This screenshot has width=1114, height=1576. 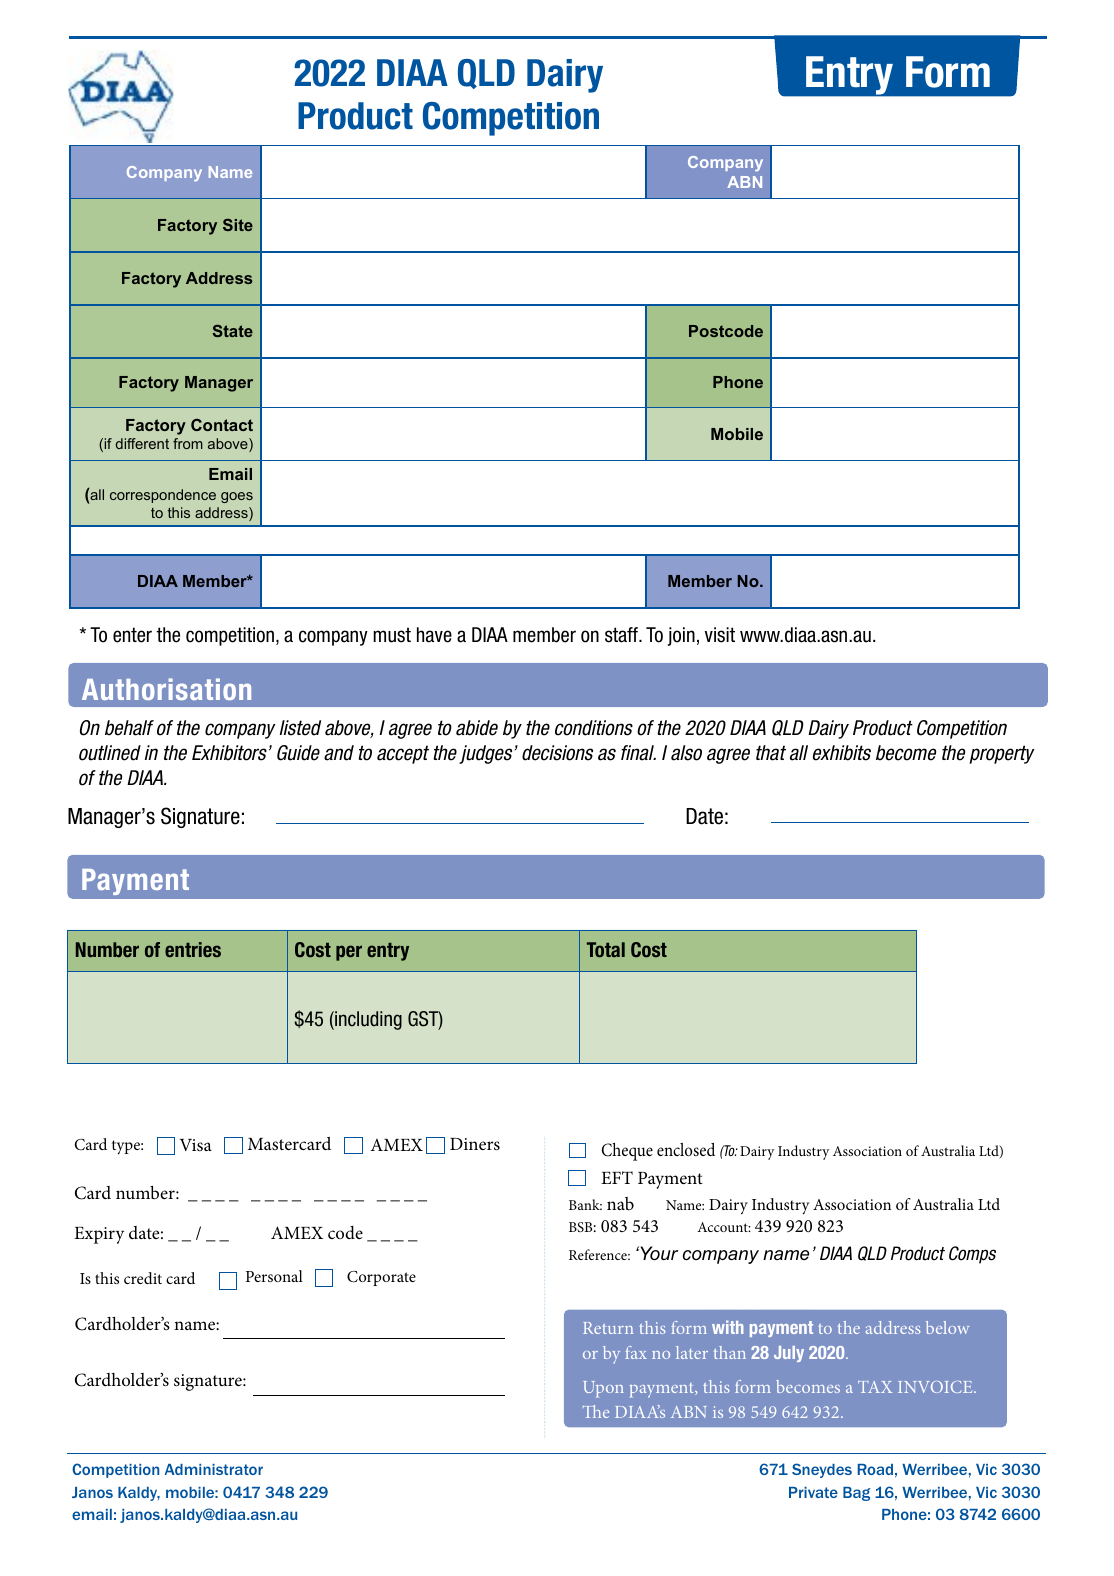 I want to click on exhibits, so click(x=842, y=753).
